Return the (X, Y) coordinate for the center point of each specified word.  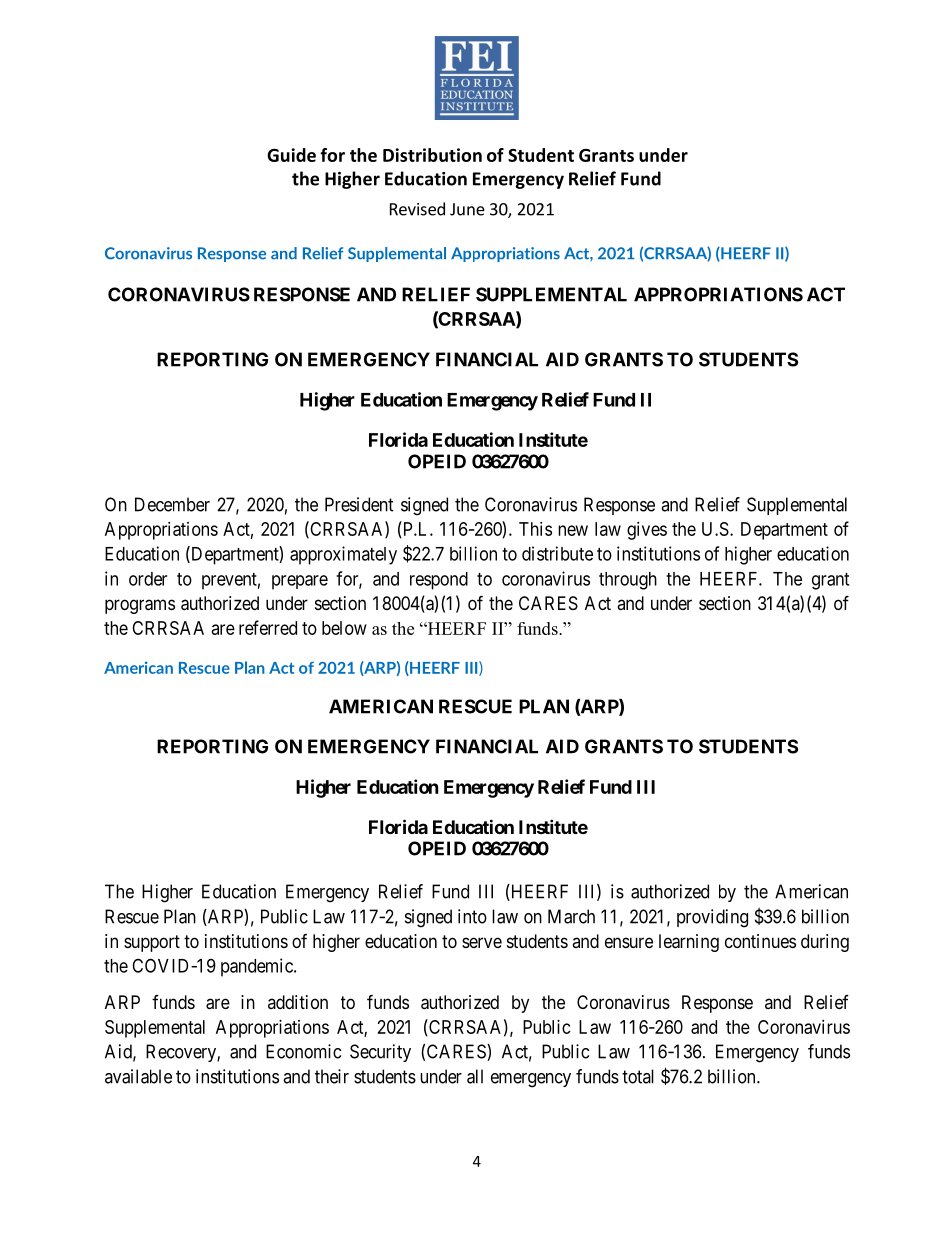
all (475, 1076)
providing (712, 918)
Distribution (432, 155)
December (172, 504)
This (535, 529)
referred (268, 627)
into (472, 916)
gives (647, 531)
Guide (291, 155)
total (638, 1076)
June (467, 209)
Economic (303, 1051)
